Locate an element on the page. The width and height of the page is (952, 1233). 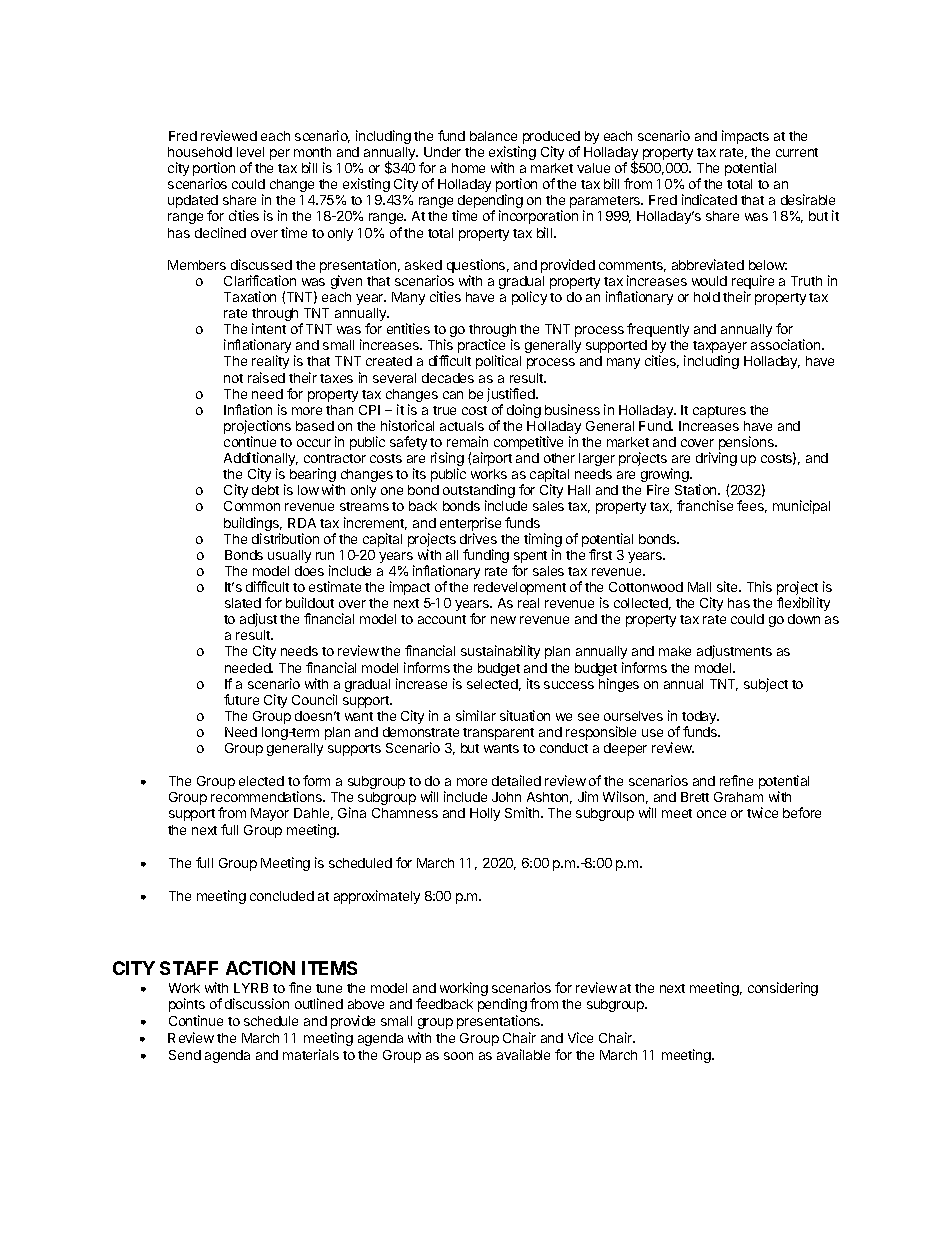
home is located at coordinates (468, 168).
